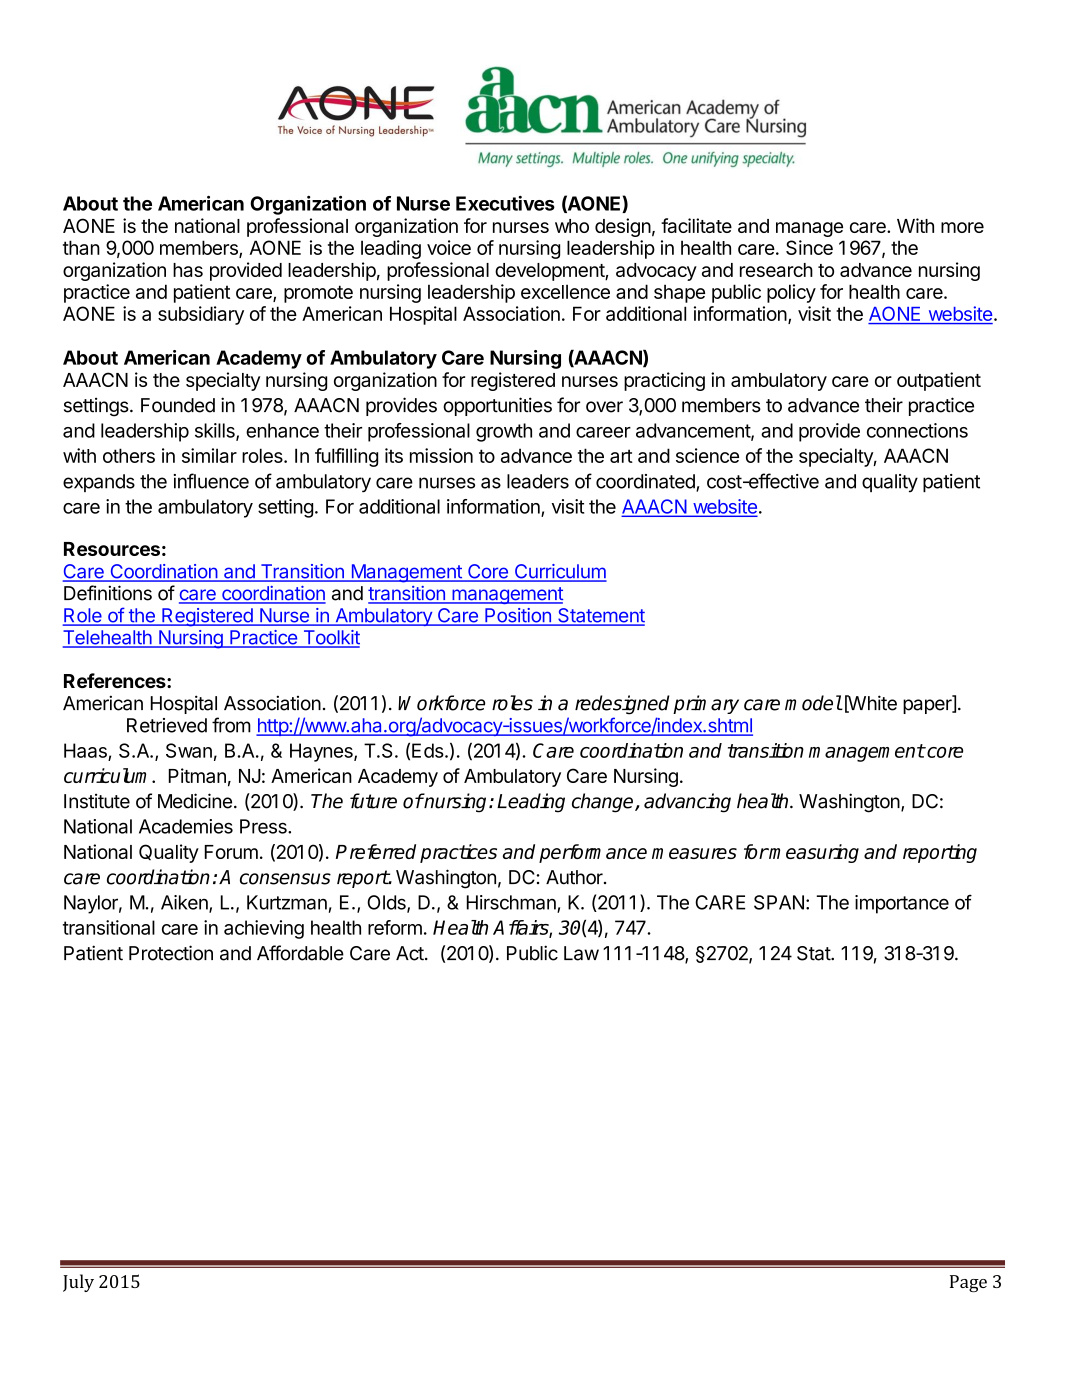 This screenshot has width=1065, height=1378. I want to click on importance, so click(902, 904).
